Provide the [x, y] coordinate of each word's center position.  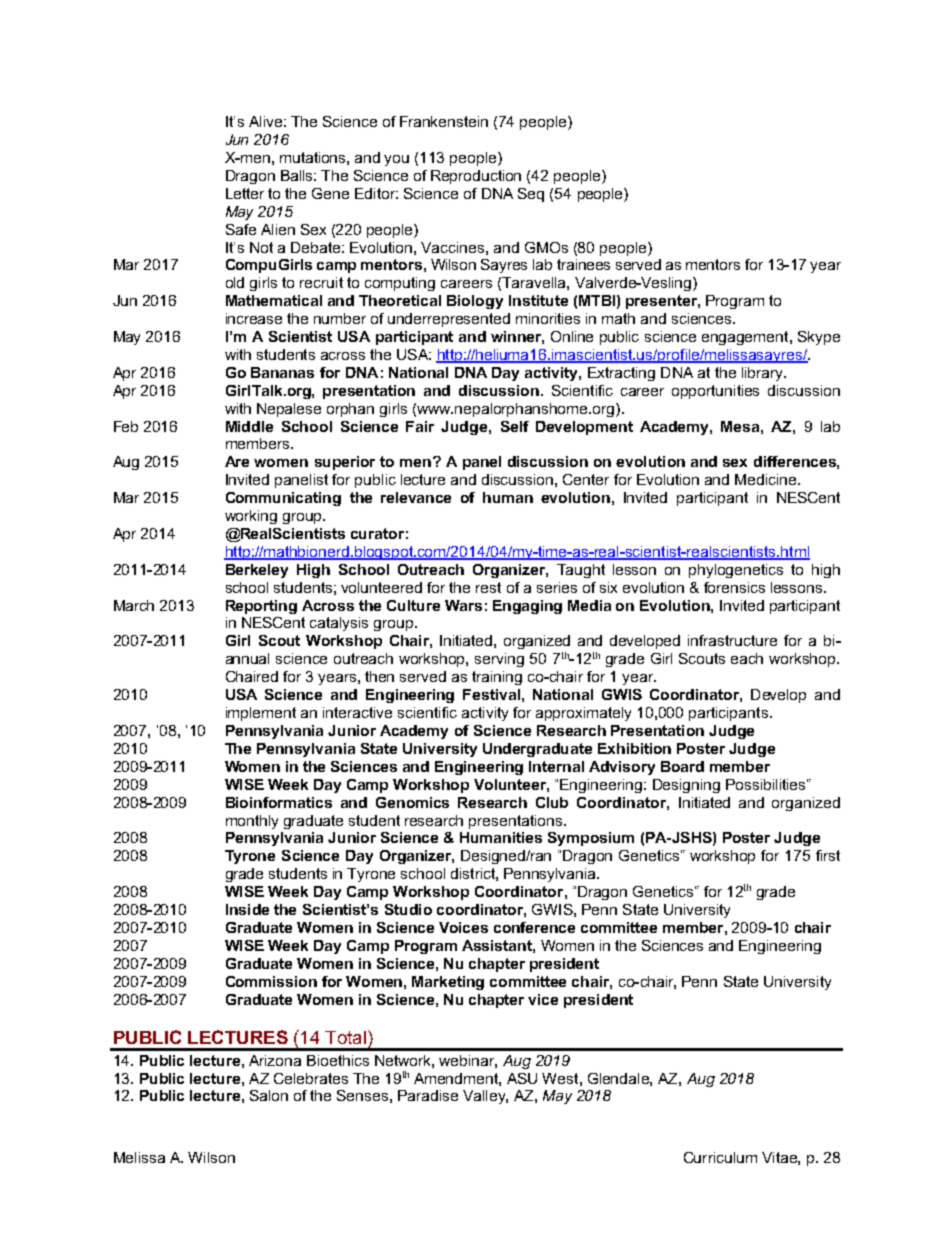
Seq [531, 195]
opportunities [715, 392]
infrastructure [732, 640]
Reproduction [476, 177]
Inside [247, 909]
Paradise [428, 1095]
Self [515, 426]
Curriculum [720, 1157]
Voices [463, 927]
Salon [269, 1095]
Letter [245, 193]
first [828, 855]
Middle [249, 426]
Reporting [261, 607]
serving [499, 660]
